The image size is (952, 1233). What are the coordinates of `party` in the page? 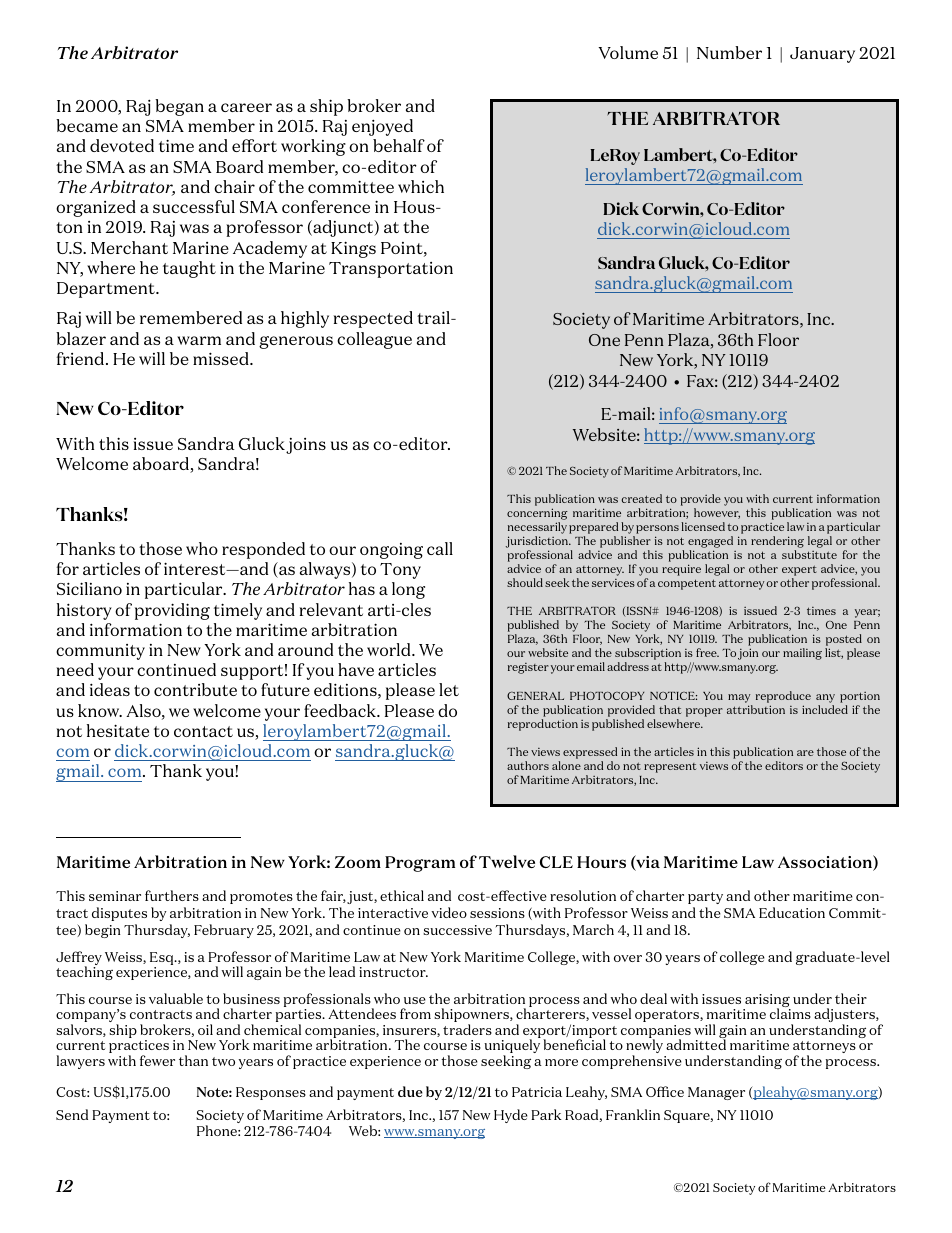 It's located at (705, 898).
